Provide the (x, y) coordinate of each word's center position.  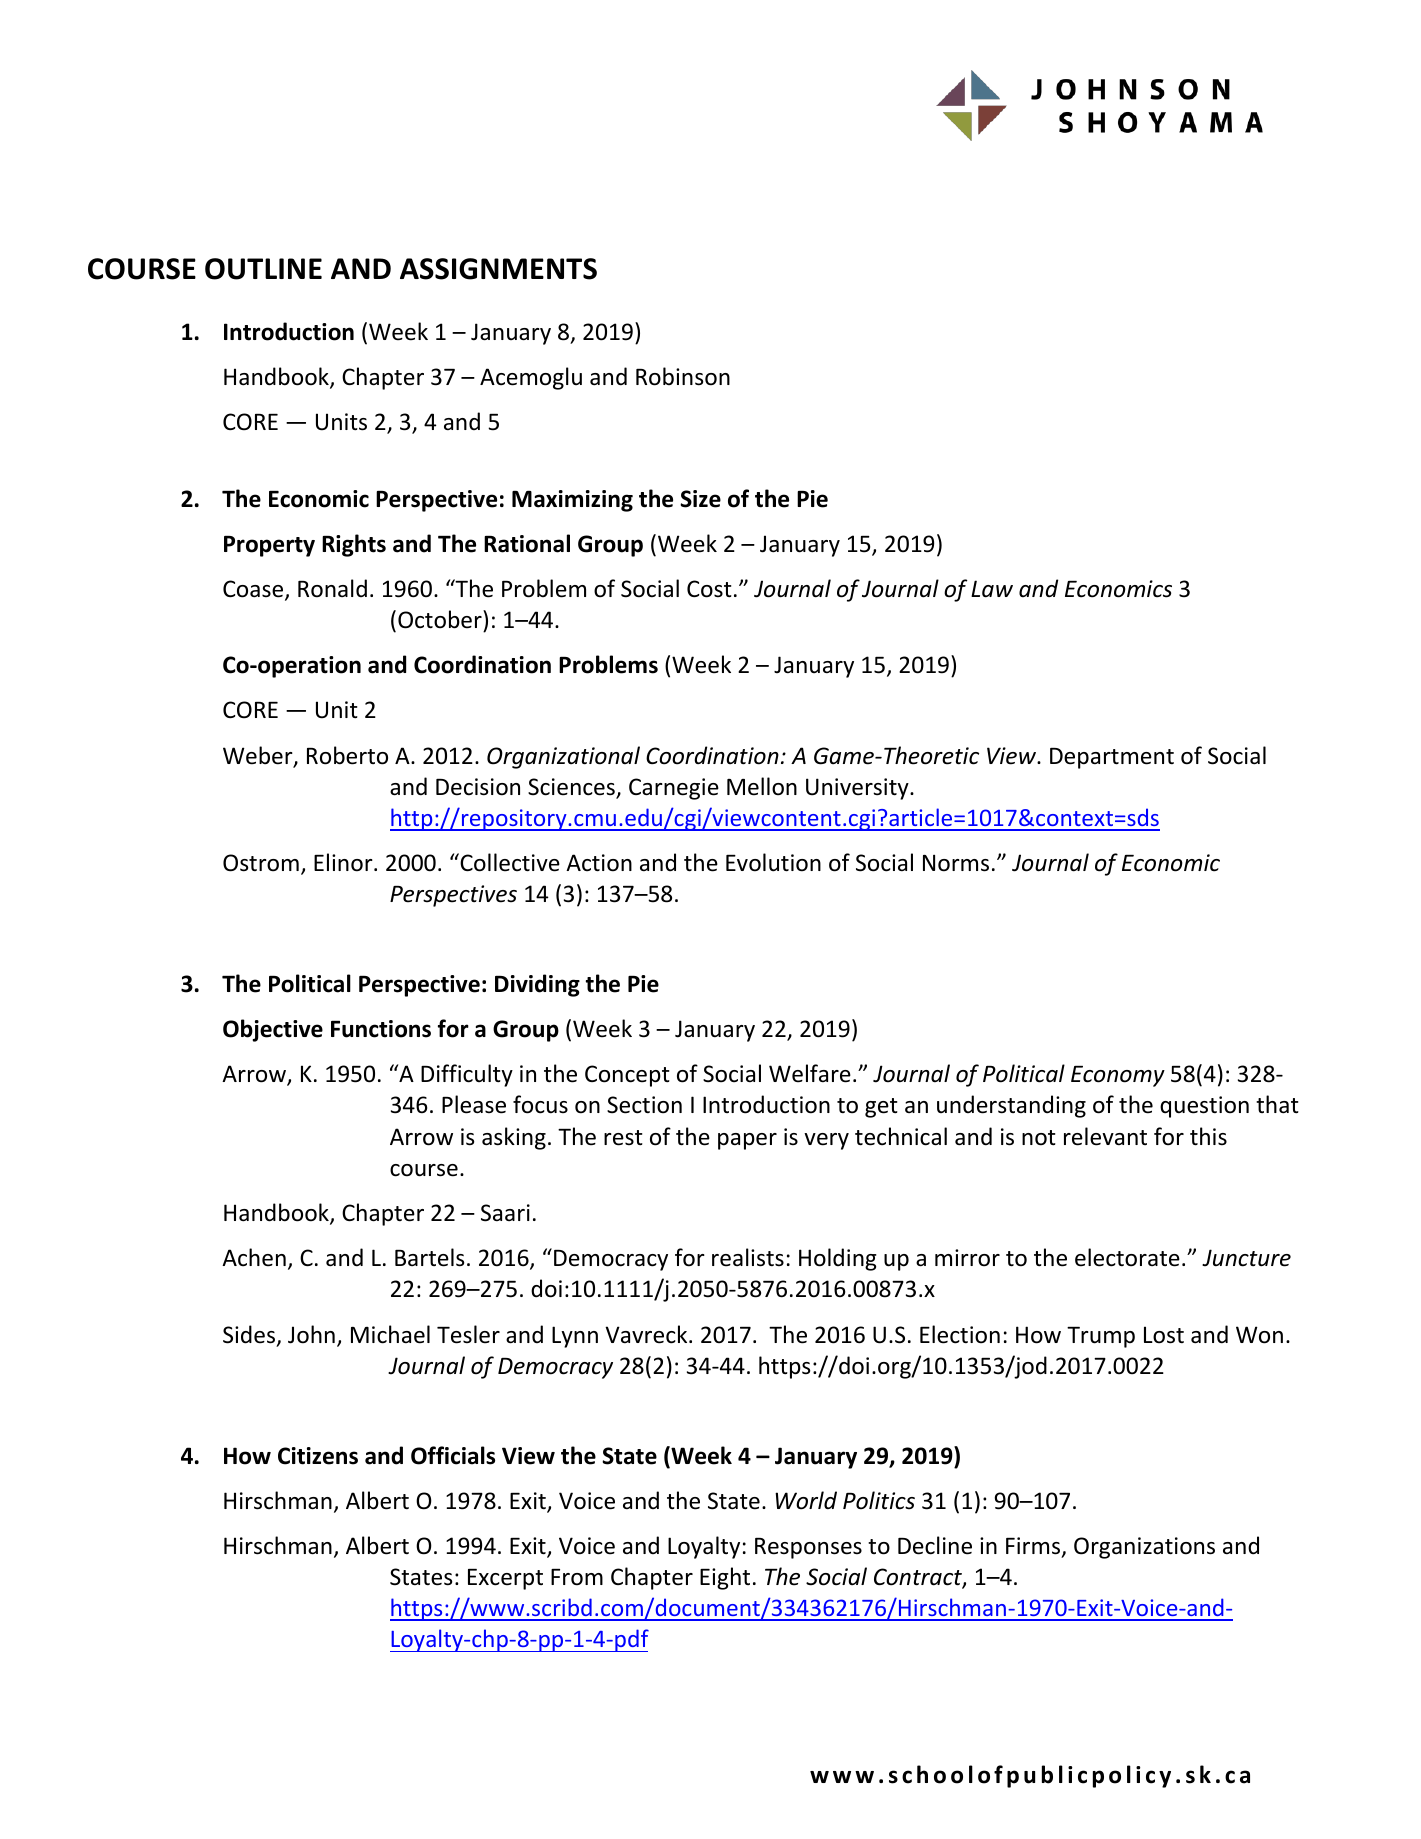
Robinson (683, 376)
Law (992, 589)
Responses (808, 1548)
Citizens (318, 1456)
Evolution (773, 862)
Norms (956, 863)
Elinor (344, 862)
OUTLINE (263, 269)
